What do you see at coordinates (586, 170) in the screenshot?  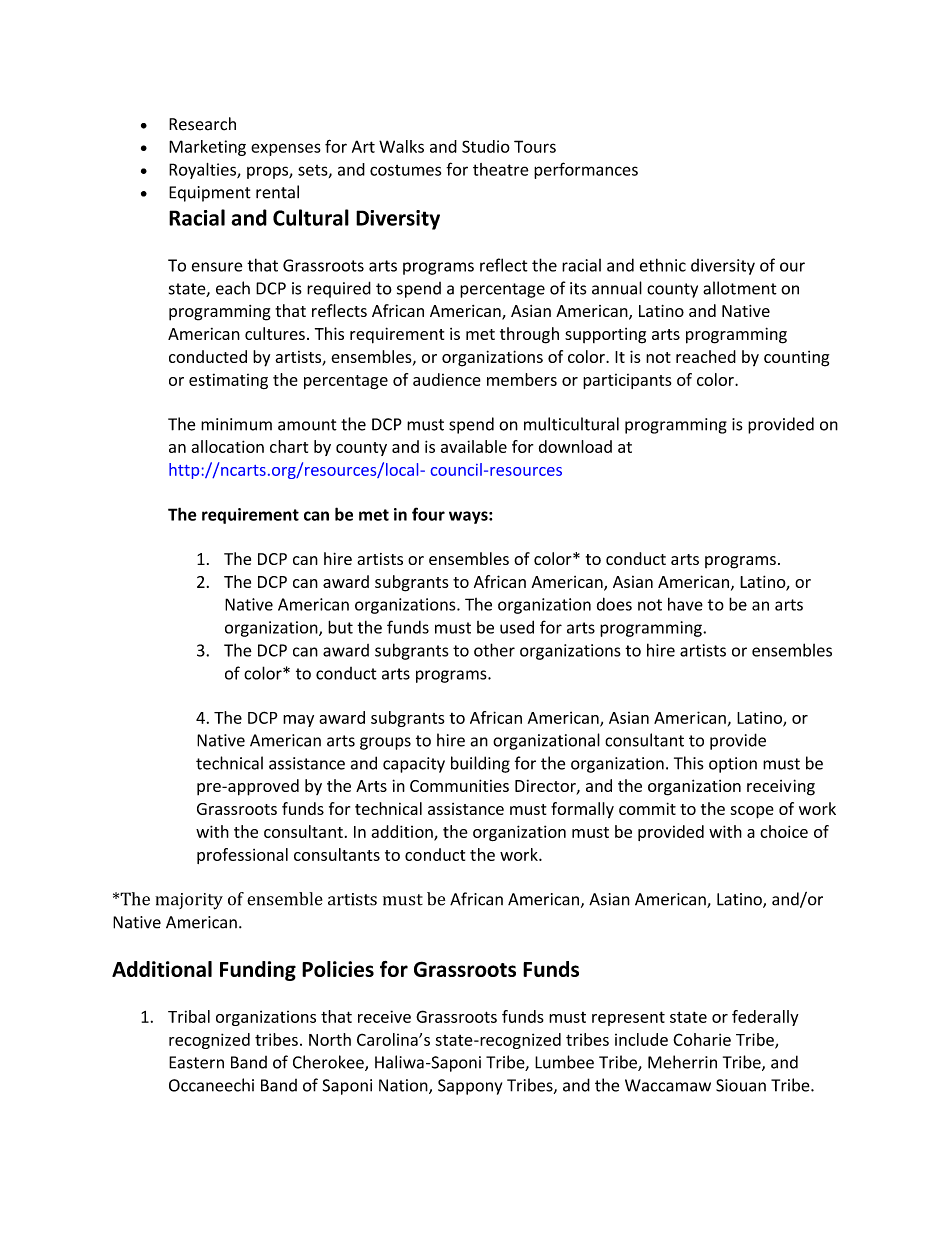 I see `performances` at bounding box center [586, 170].
